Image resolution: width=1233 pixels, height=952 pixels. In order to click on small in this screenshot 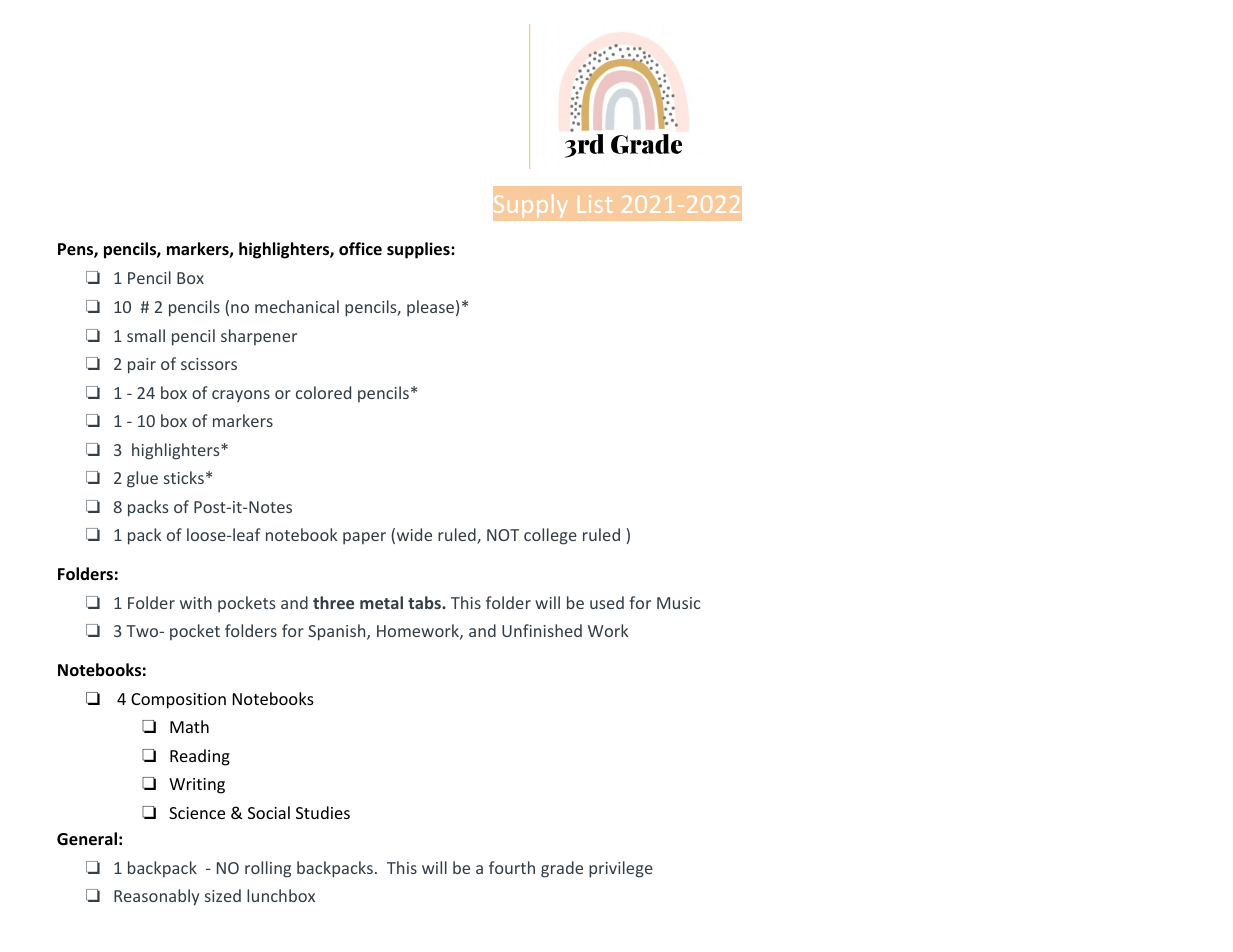, I will do `click(146, 335)`.
